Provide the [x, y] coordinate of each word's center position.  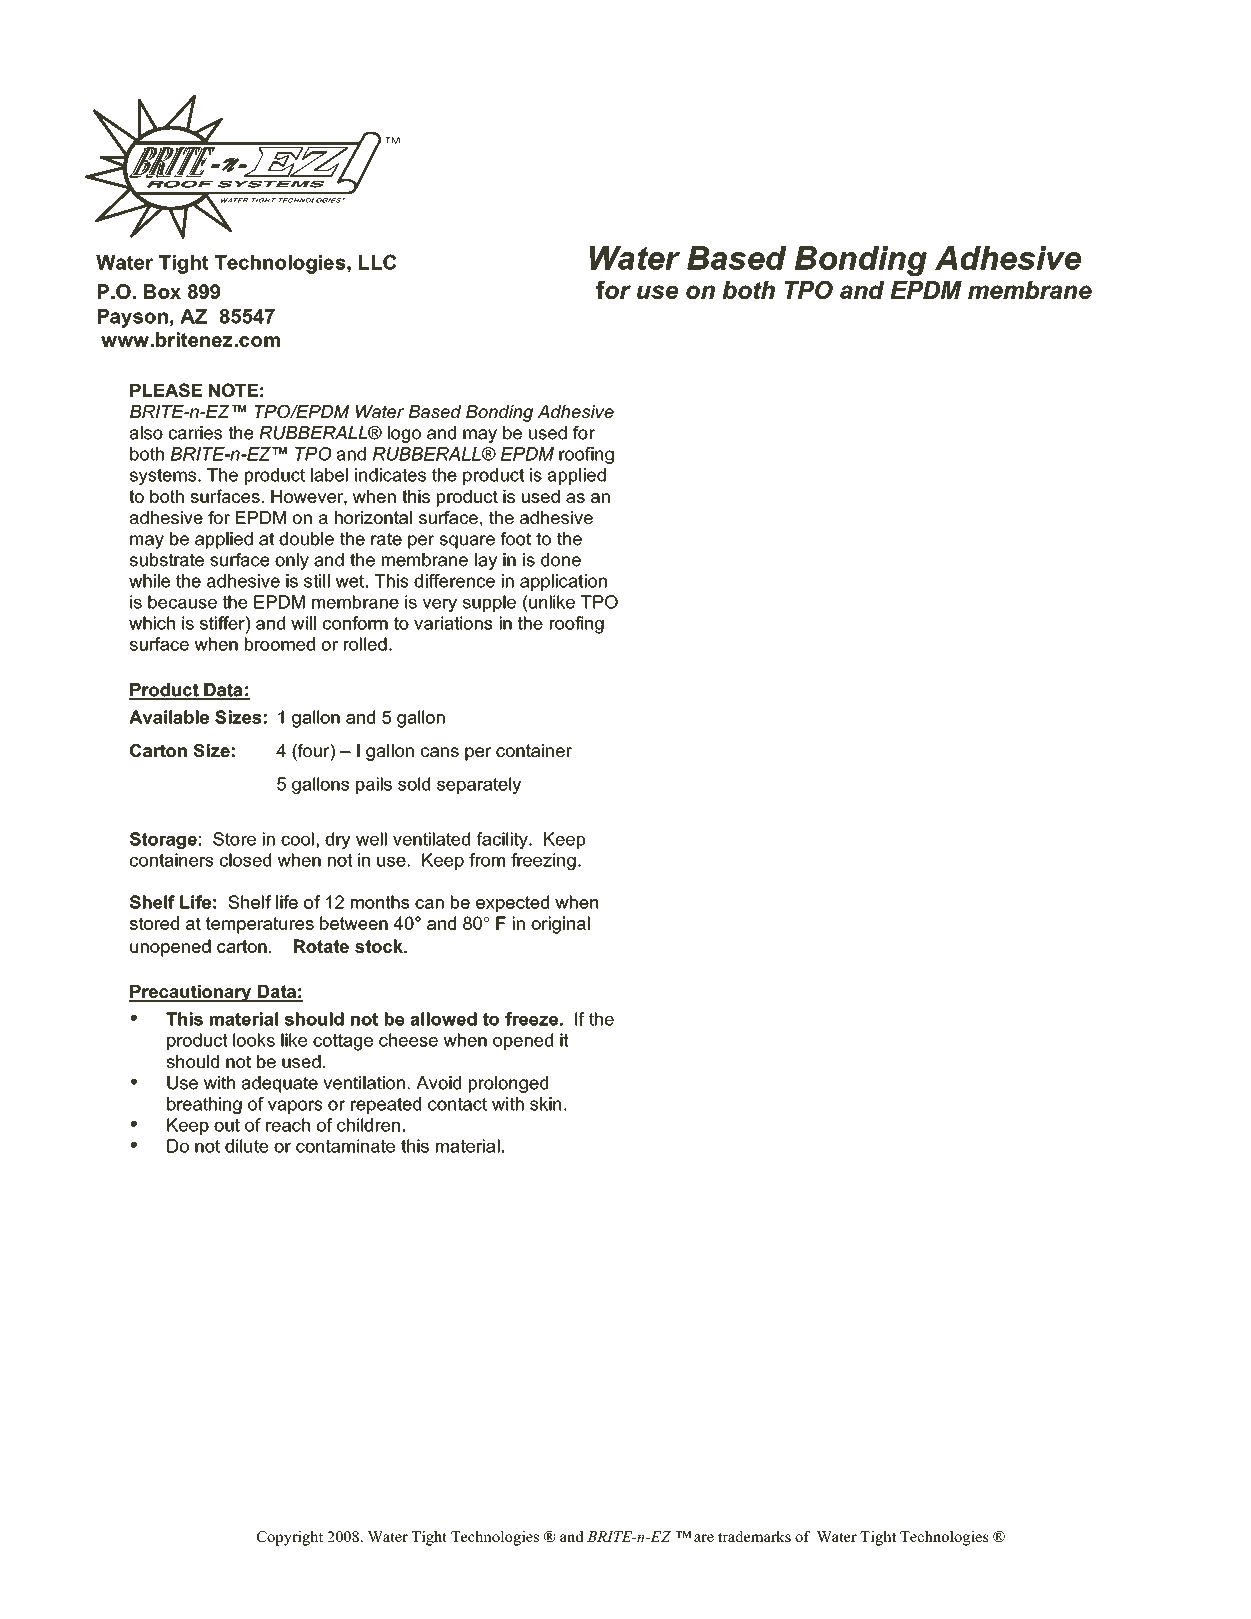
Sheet [985, 175]
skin [545, 1104]
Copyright [290, 1538]
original [560, 925]
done [561, 560]
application [563, 582]
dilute [246, 1146]
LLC [377, 262]
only [292, 561]
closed [245, 860]
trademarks [754, 1536]
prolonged [508, 1084]
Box [162, 291]
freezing [543, 861]
